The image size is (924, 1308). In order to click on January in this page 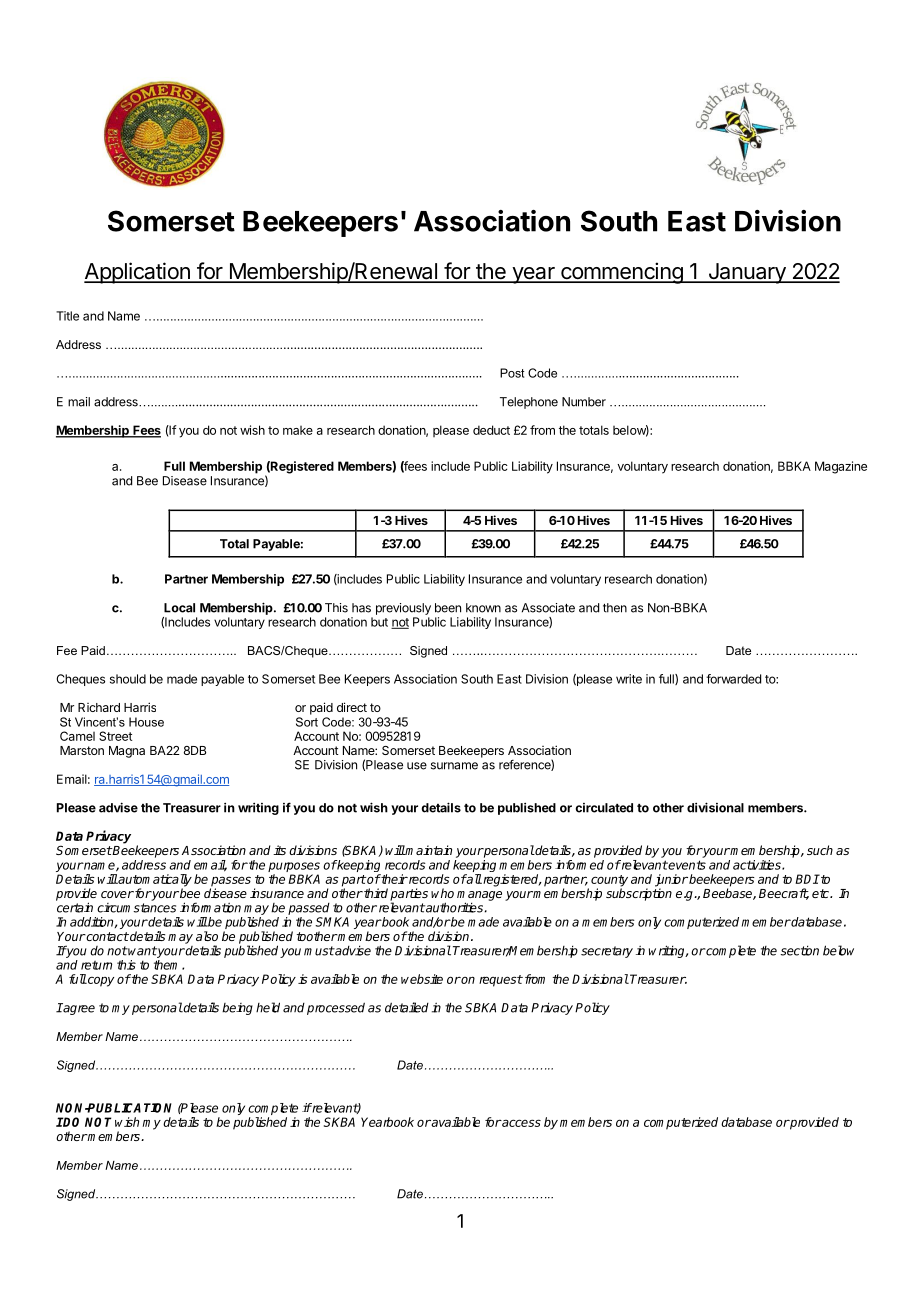, I will do `click(747, 273)`.
